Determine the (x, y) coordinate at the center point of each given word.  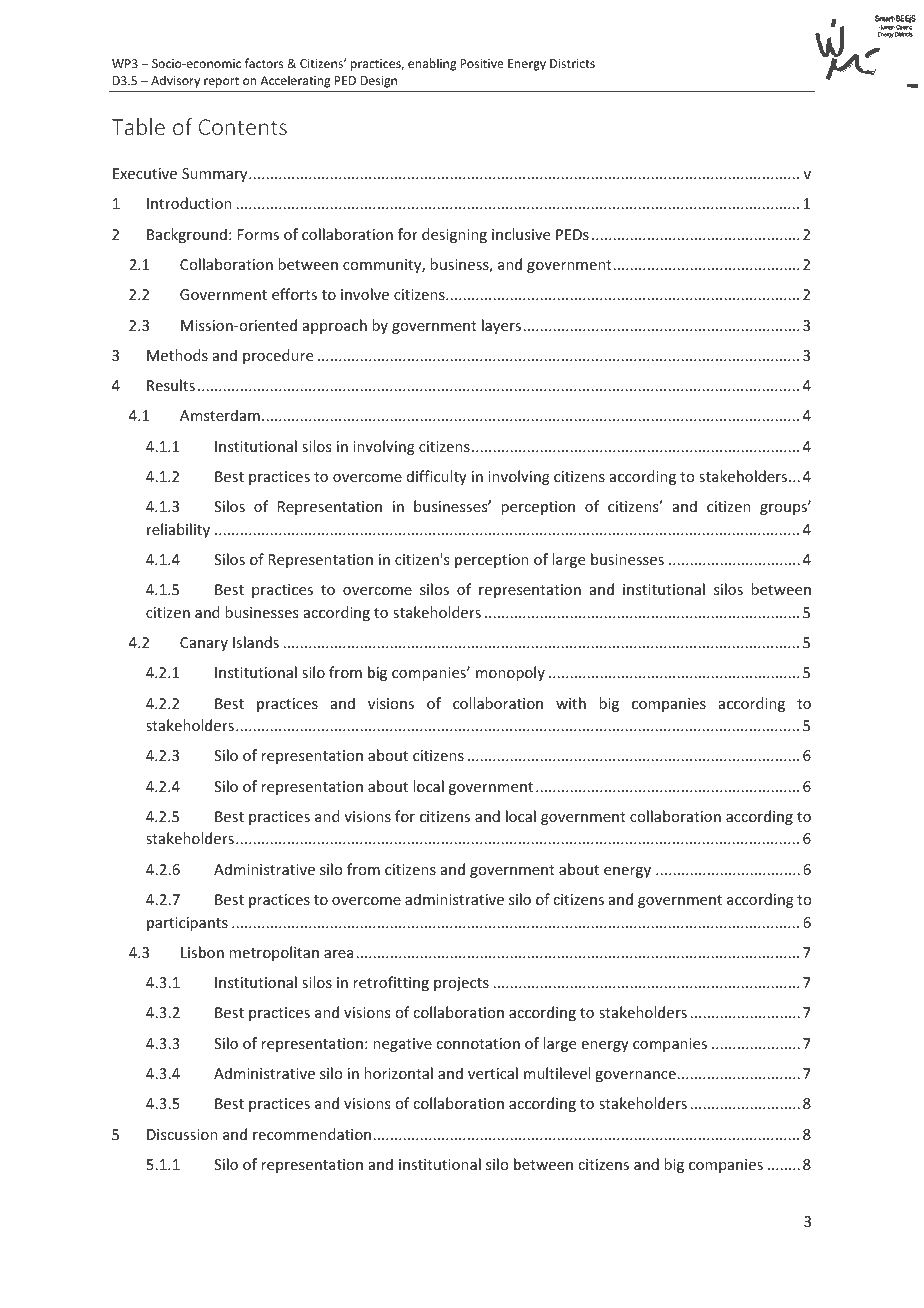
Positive (482, 63)
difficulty (437, 477)
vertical (493, 1073)
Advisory (175, 81)
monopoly (510, 673)
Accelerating (295, 81)
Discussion (182, 1134)
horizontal (398, 1073)
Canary (204, 644)
